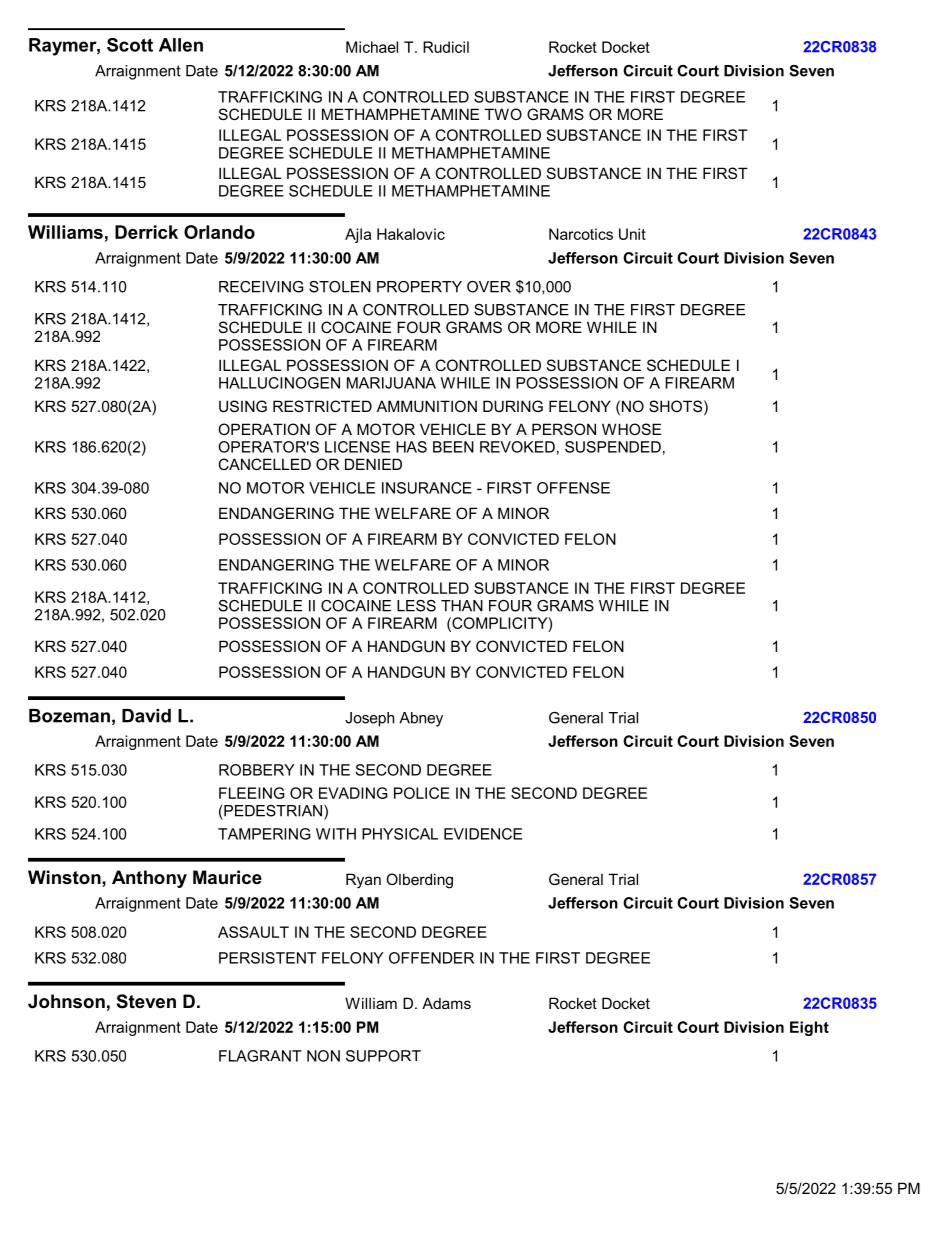 The height and width of the image is (1233, 952). Describe the element at coordinates (446, 1003) in the image. I see `Adams` at that location.
